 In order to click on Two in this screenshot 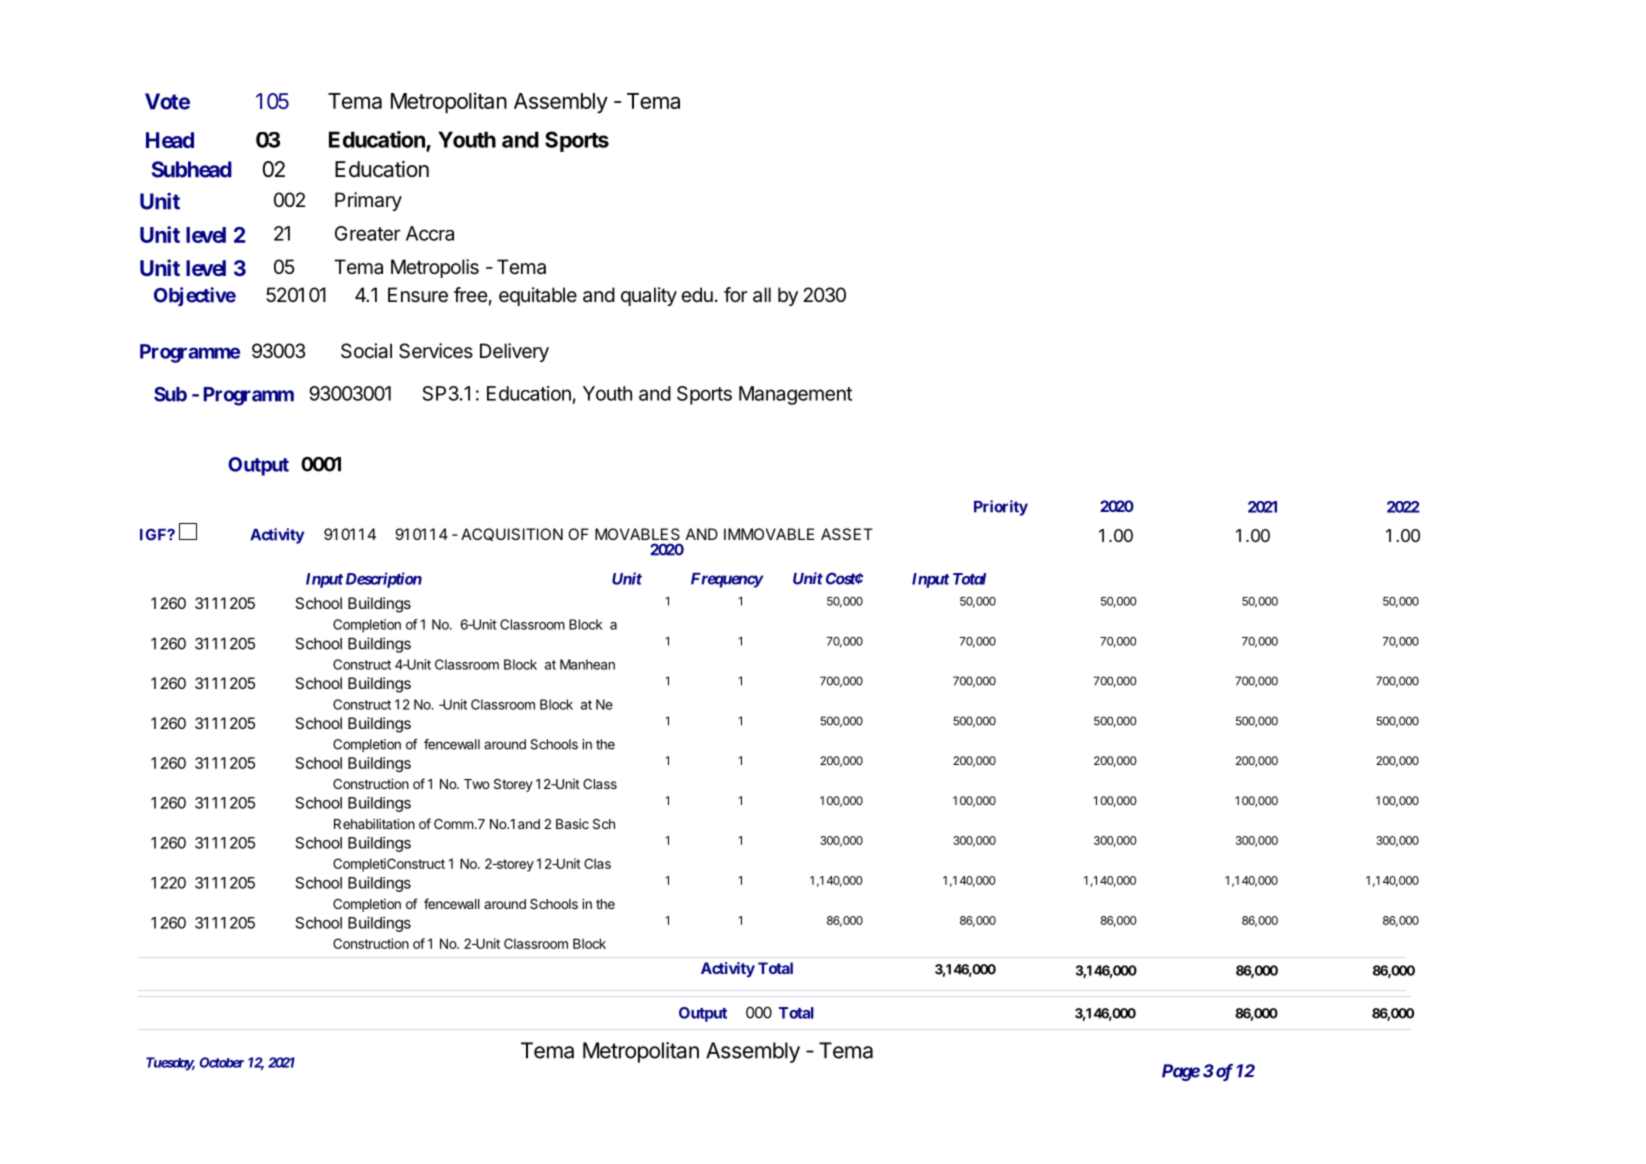, I will do `click(477, 784)`.
